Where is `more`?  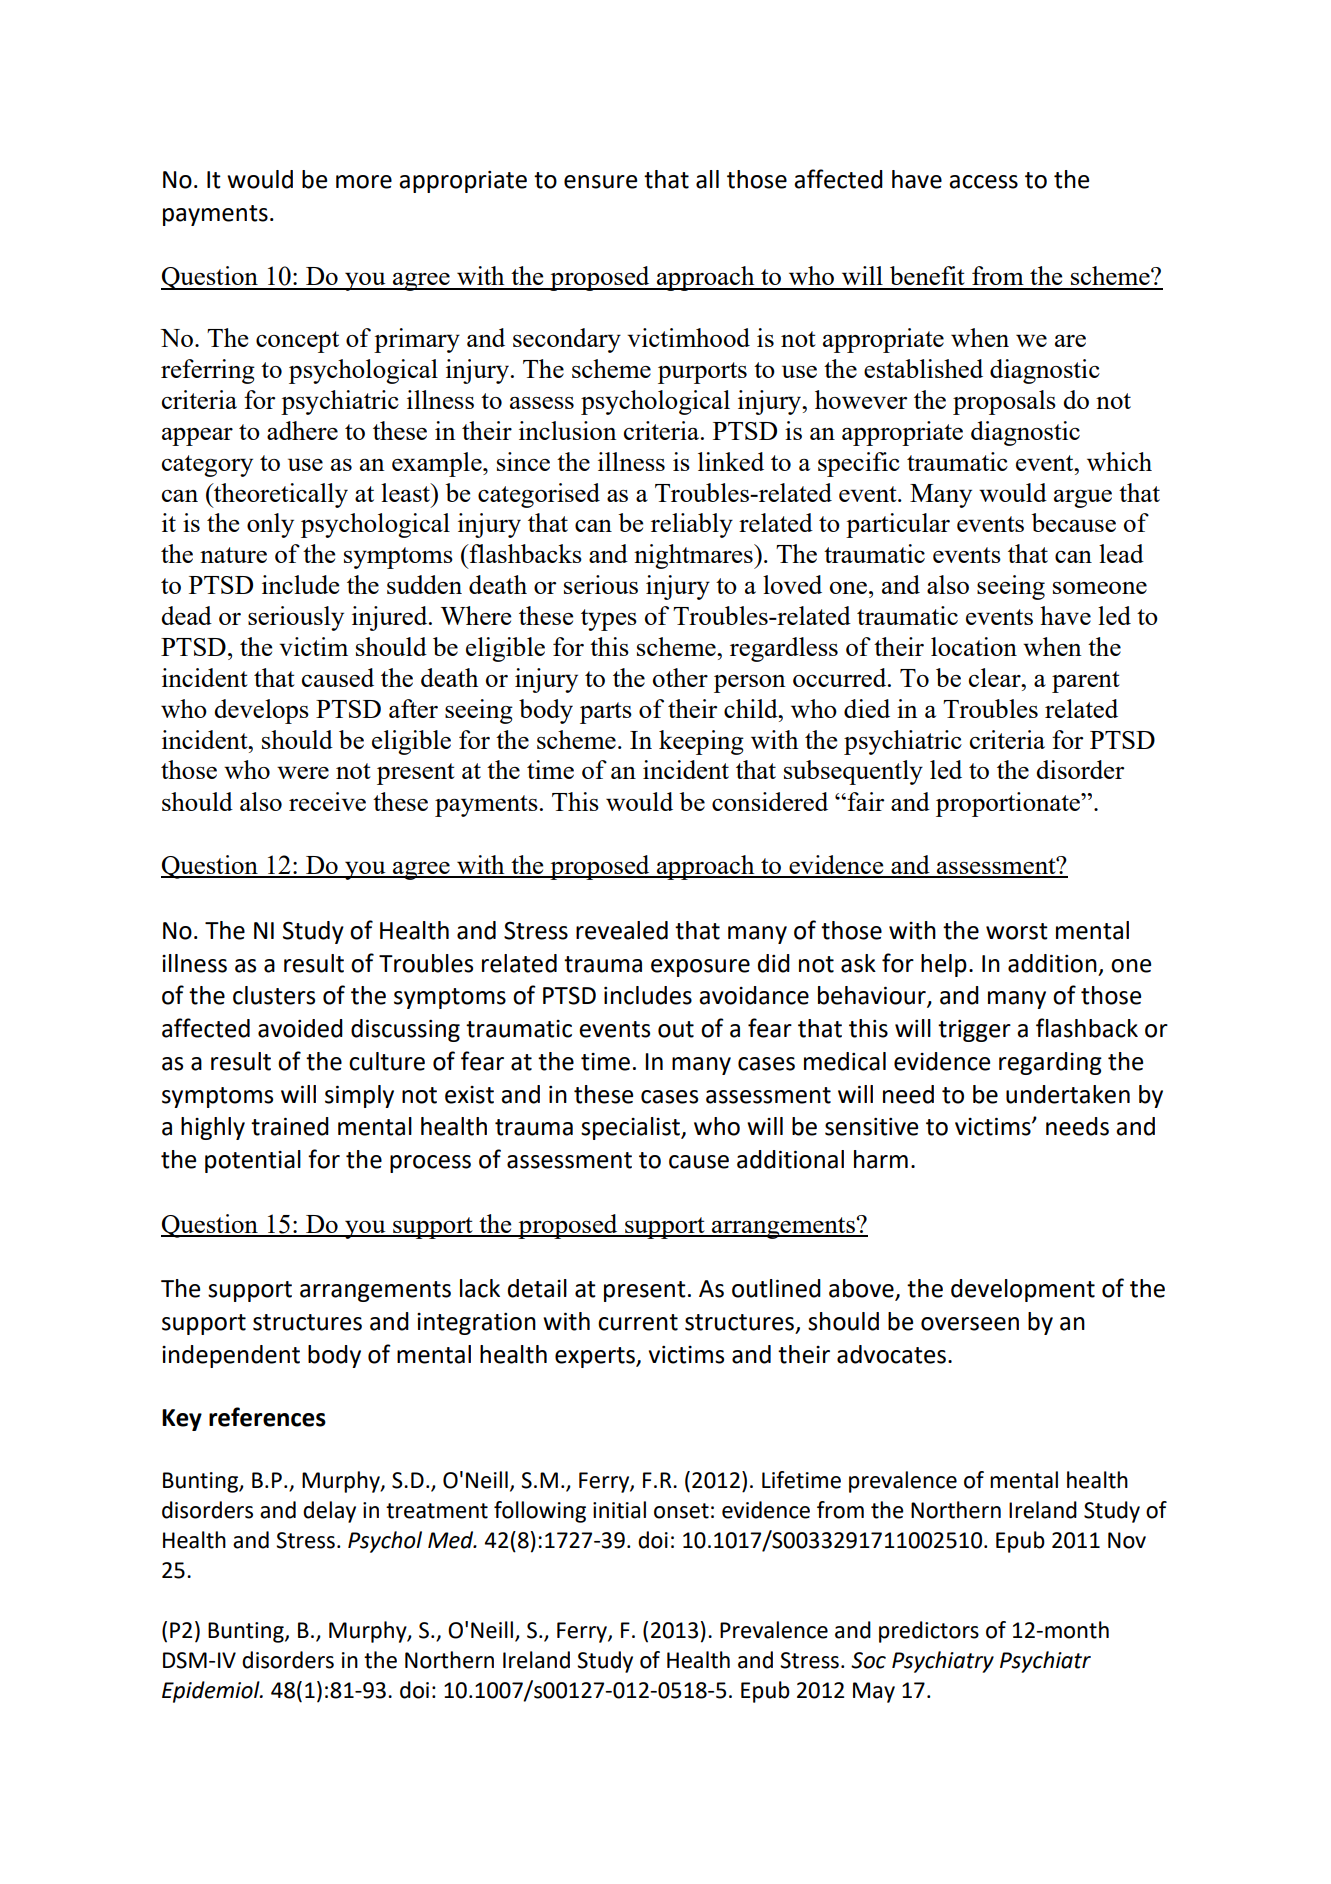 more is located at coordinates (364, 182).
